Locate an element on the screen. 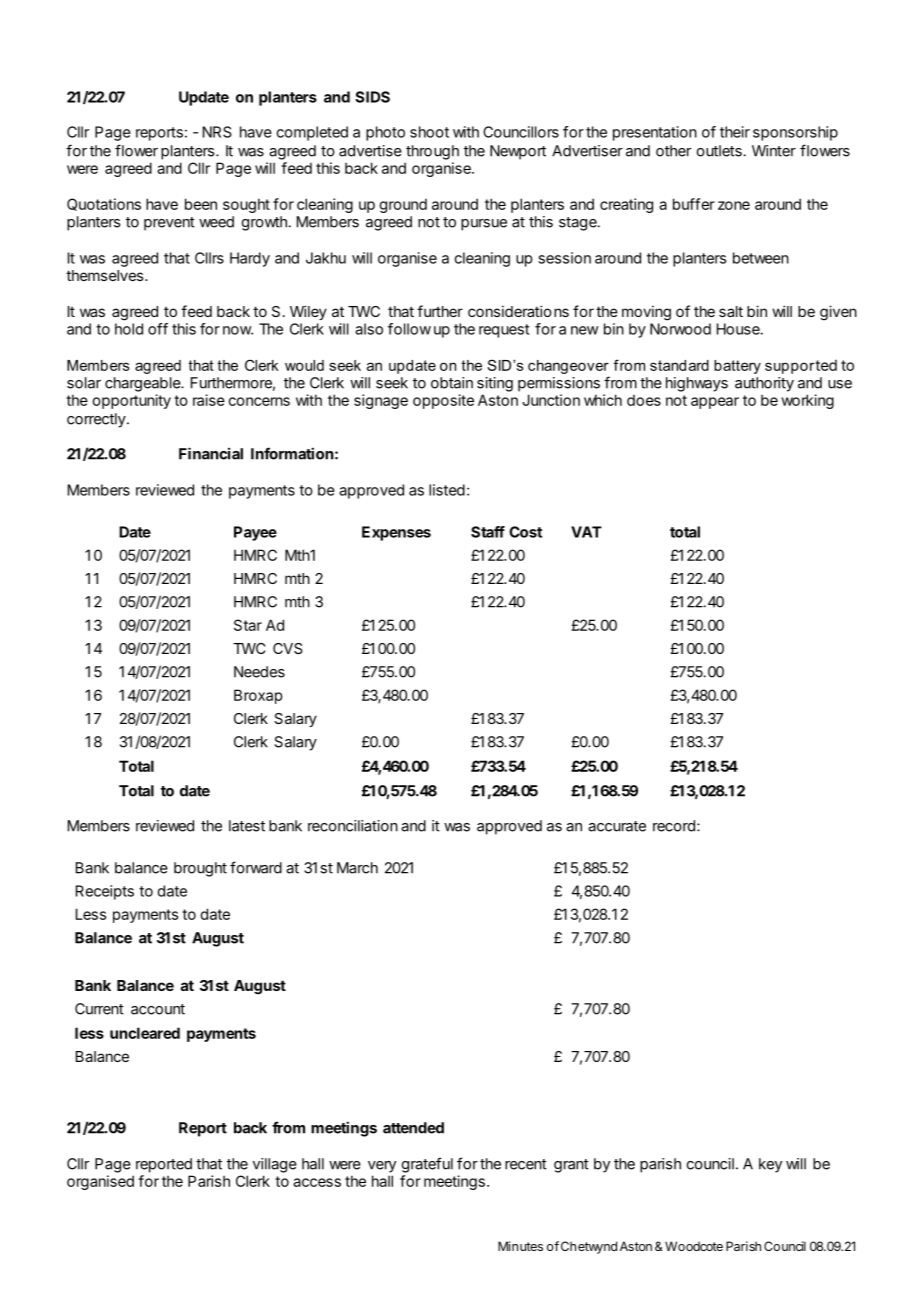 The width and height of the screenshot is (924, 1308). record is located at coordinates (674, 826).
